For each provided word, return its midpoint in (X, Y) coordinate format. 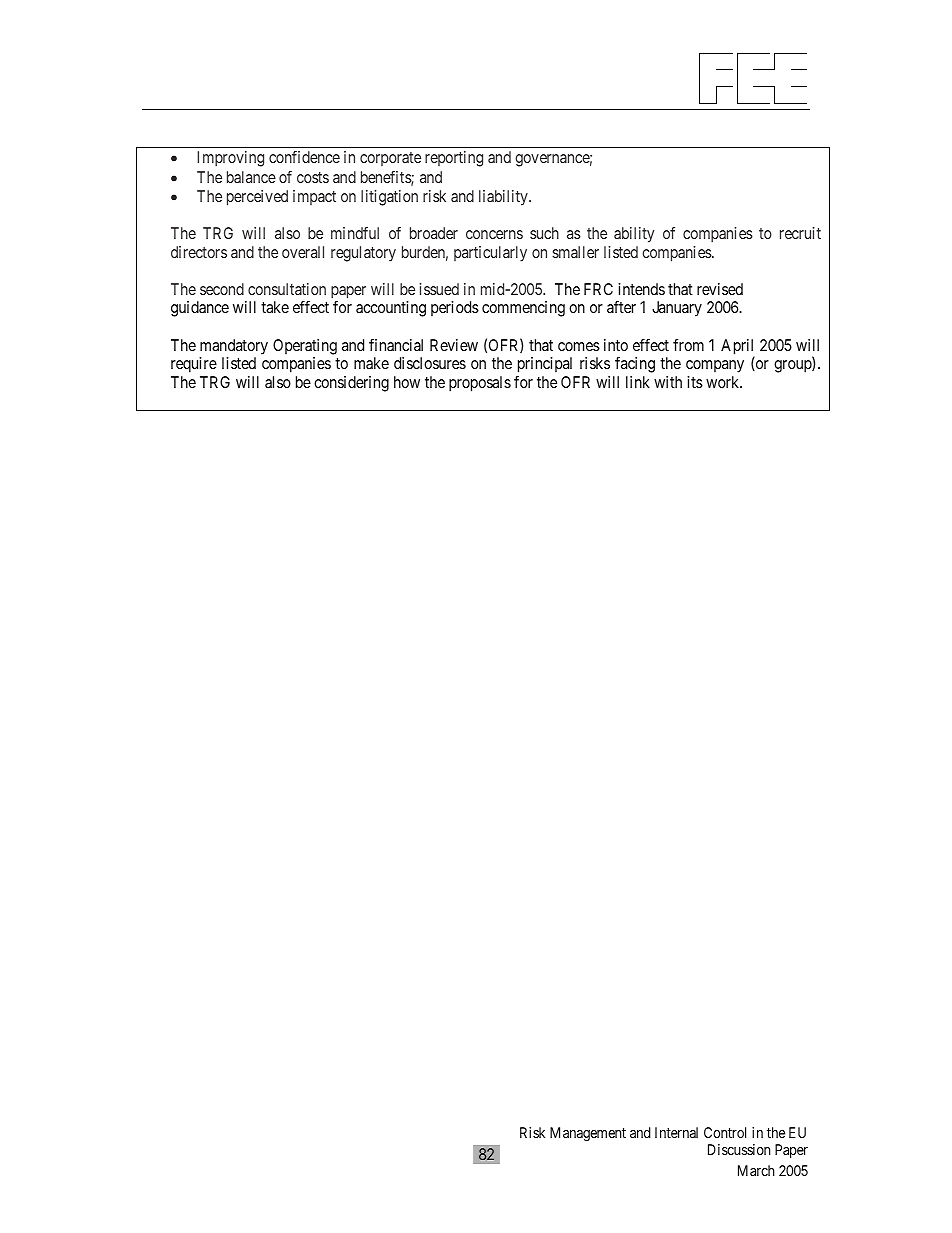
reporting (454, 159)
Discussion (739, 1149)
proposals (480, 384)
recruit (800, 233)
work (724, 382)
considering (351, 384)
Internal (676, 1132)
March (756, 1170)
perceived (257, 198)
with (668, 382)
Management (588, 1134)
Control (725, 1132)
